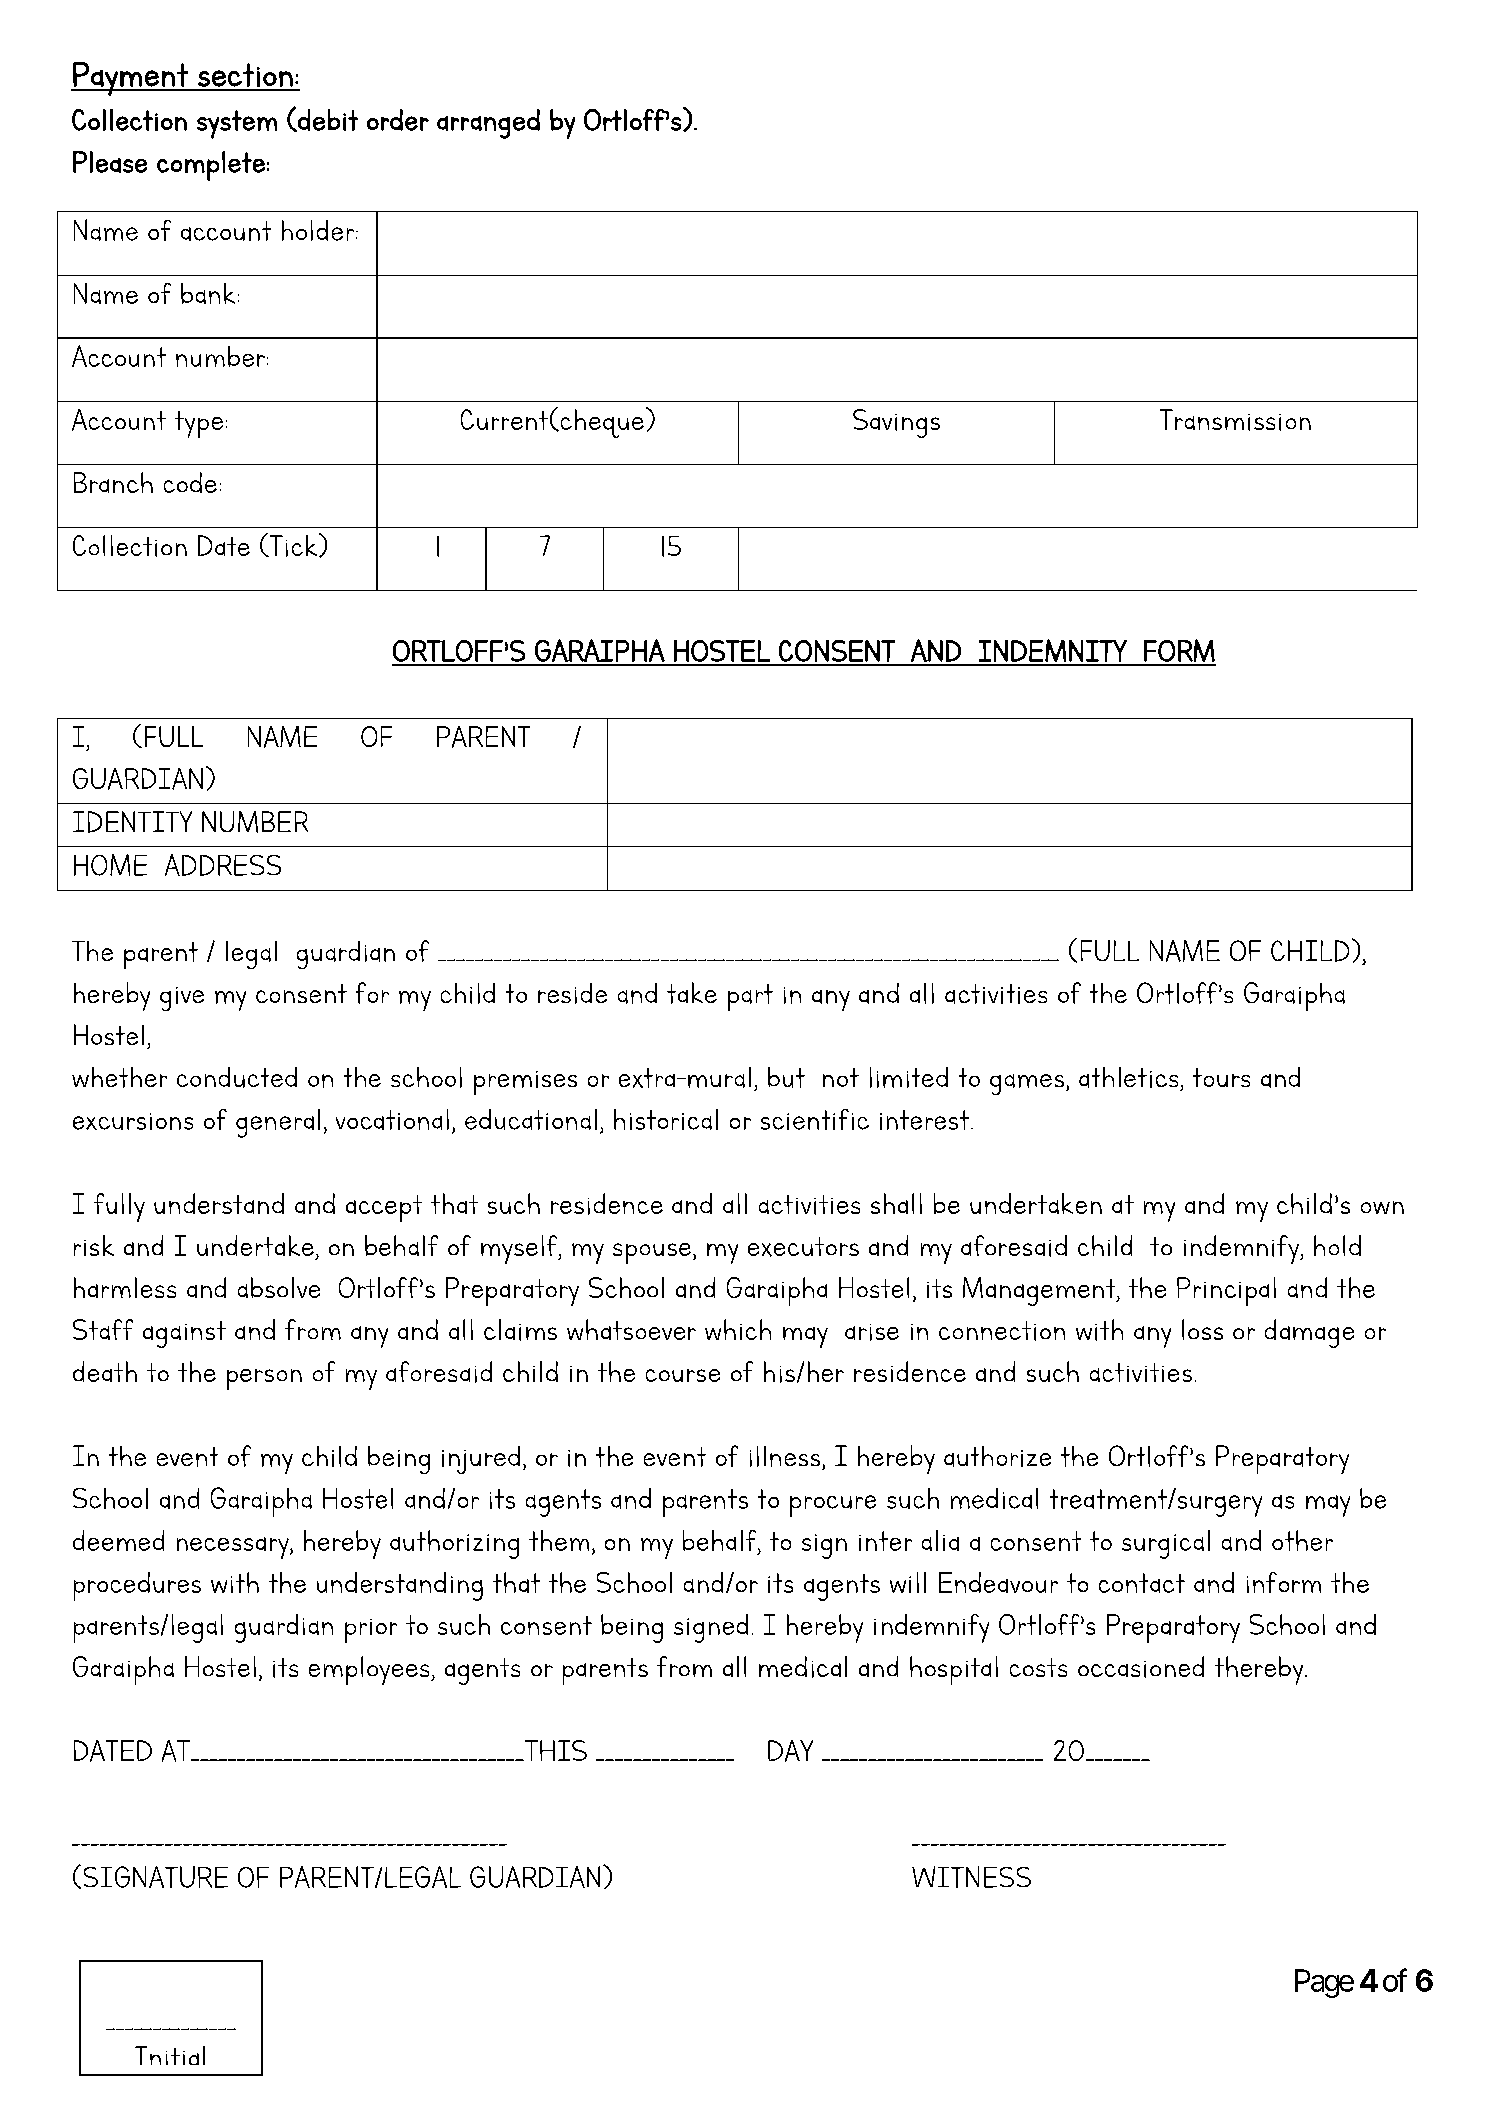 The height and width of the screenshot is (2123, 1501). I want to click on WITNESS, so click(971, 1877).
